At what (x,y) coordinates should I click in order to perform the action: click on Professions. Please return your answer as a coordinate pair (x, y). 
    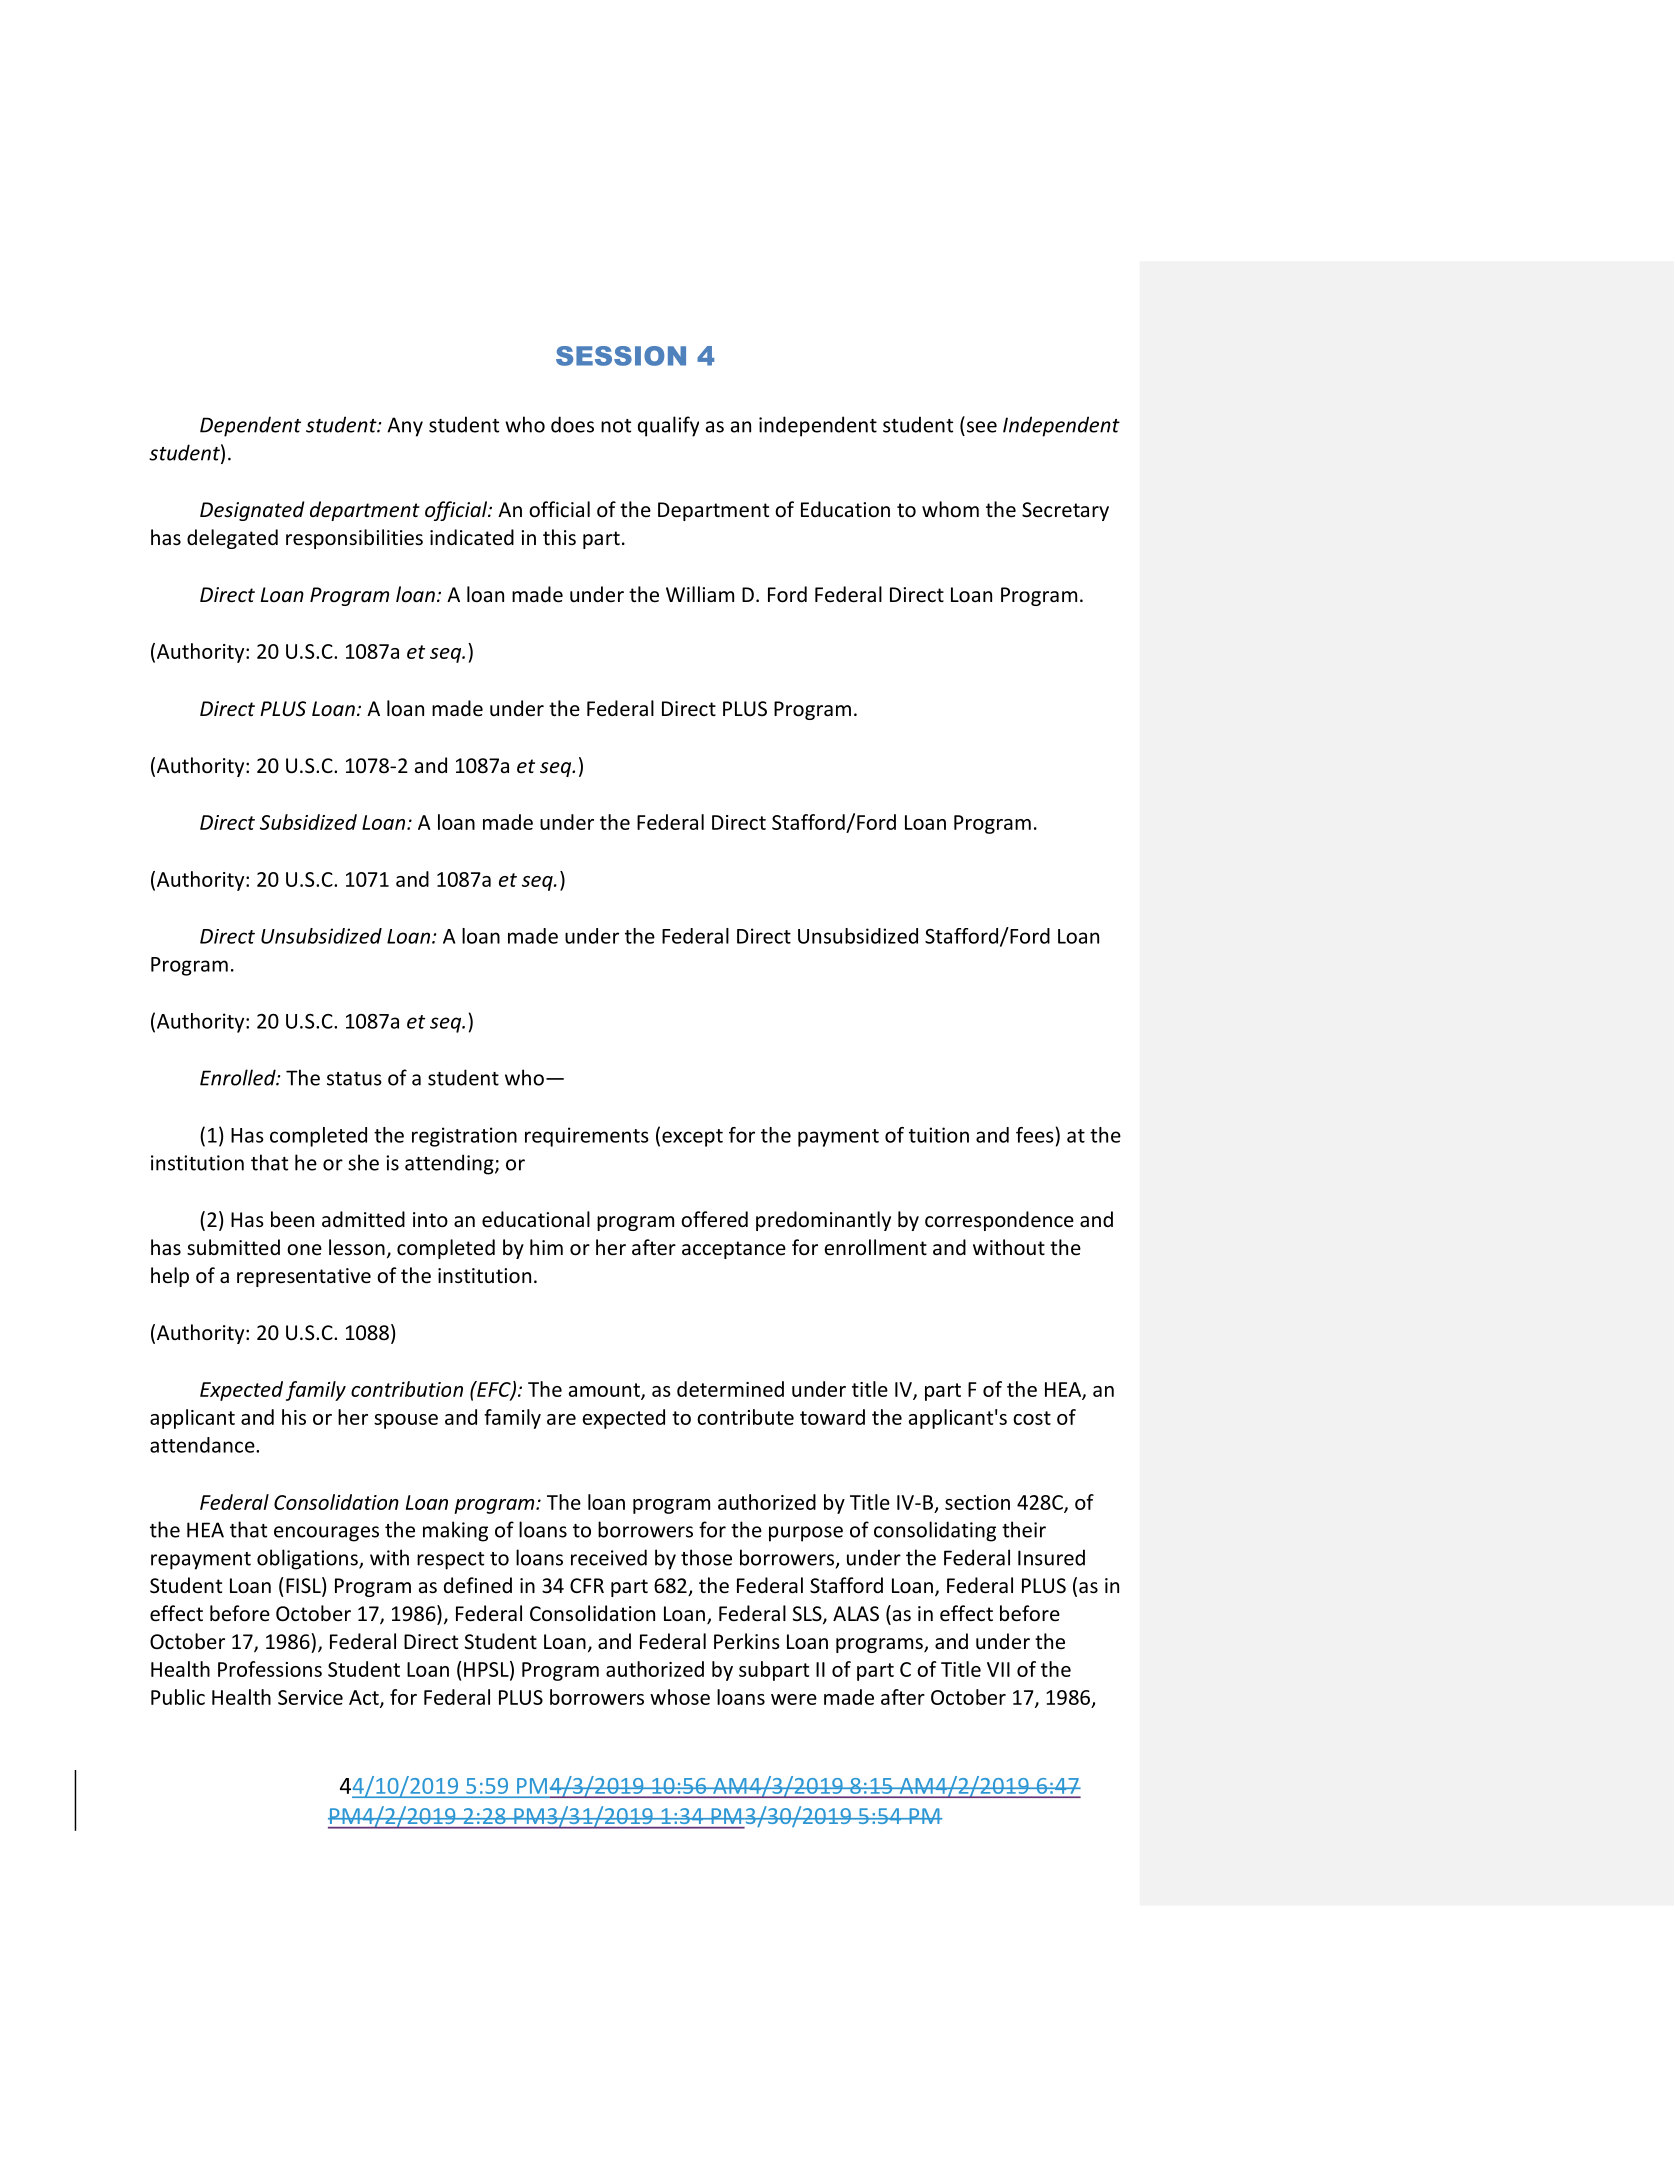
    Looking at the image, I should click on (270, 1669).
